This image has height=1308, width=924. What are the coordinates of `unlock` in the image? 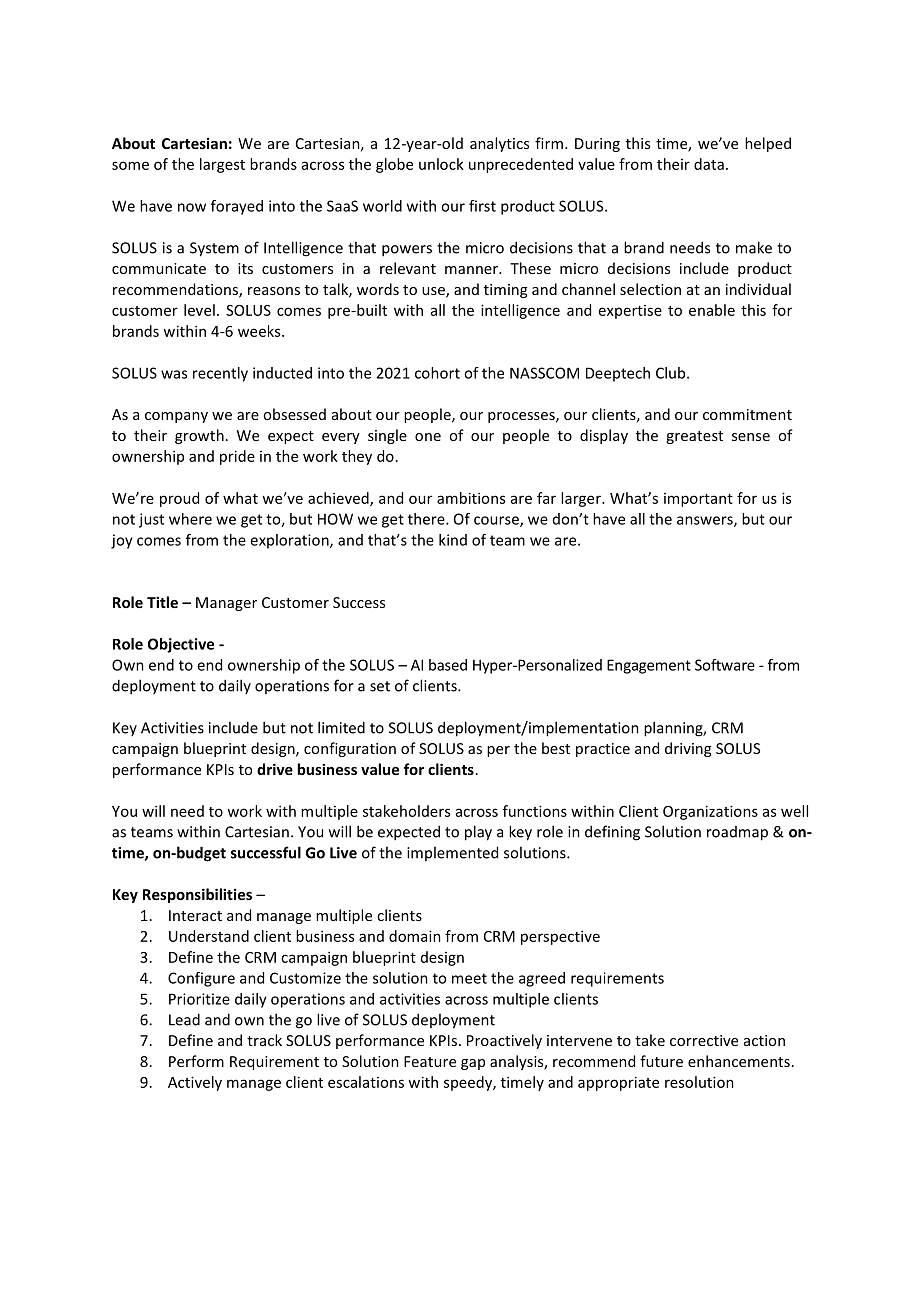 It's located at (441, 164).
